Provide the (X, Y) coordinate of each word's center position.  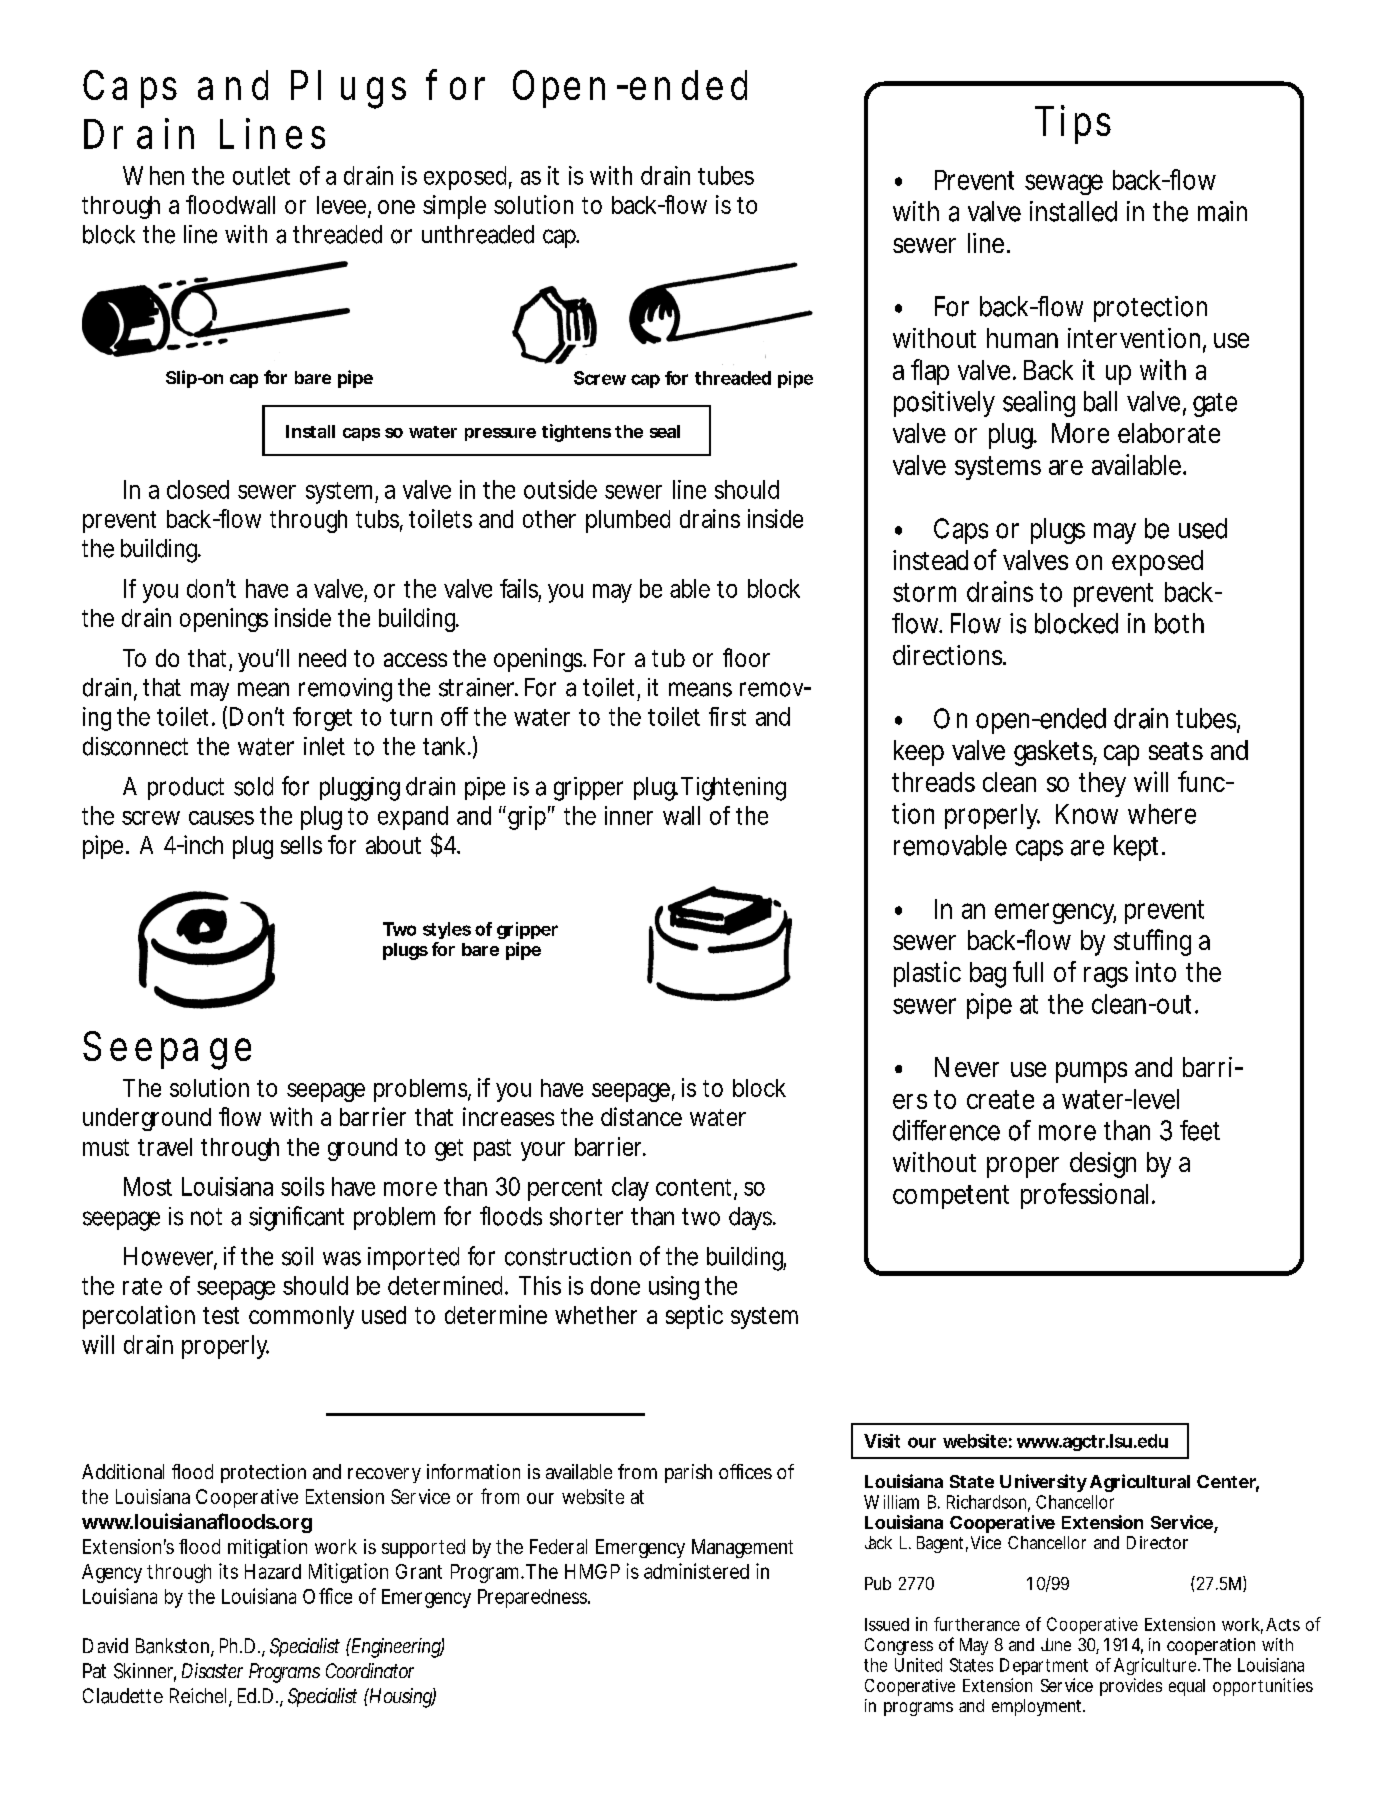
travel (165, 1147)
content (696, 1188)
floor (746, 657)
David (105, 1645)
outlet (261, 175)
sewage (1064, 184)
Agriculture (1157, 1666)
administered (696, 1571)
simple (454, 207)
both (1179, 623)
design (1103, 1165)
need (322, 658)
